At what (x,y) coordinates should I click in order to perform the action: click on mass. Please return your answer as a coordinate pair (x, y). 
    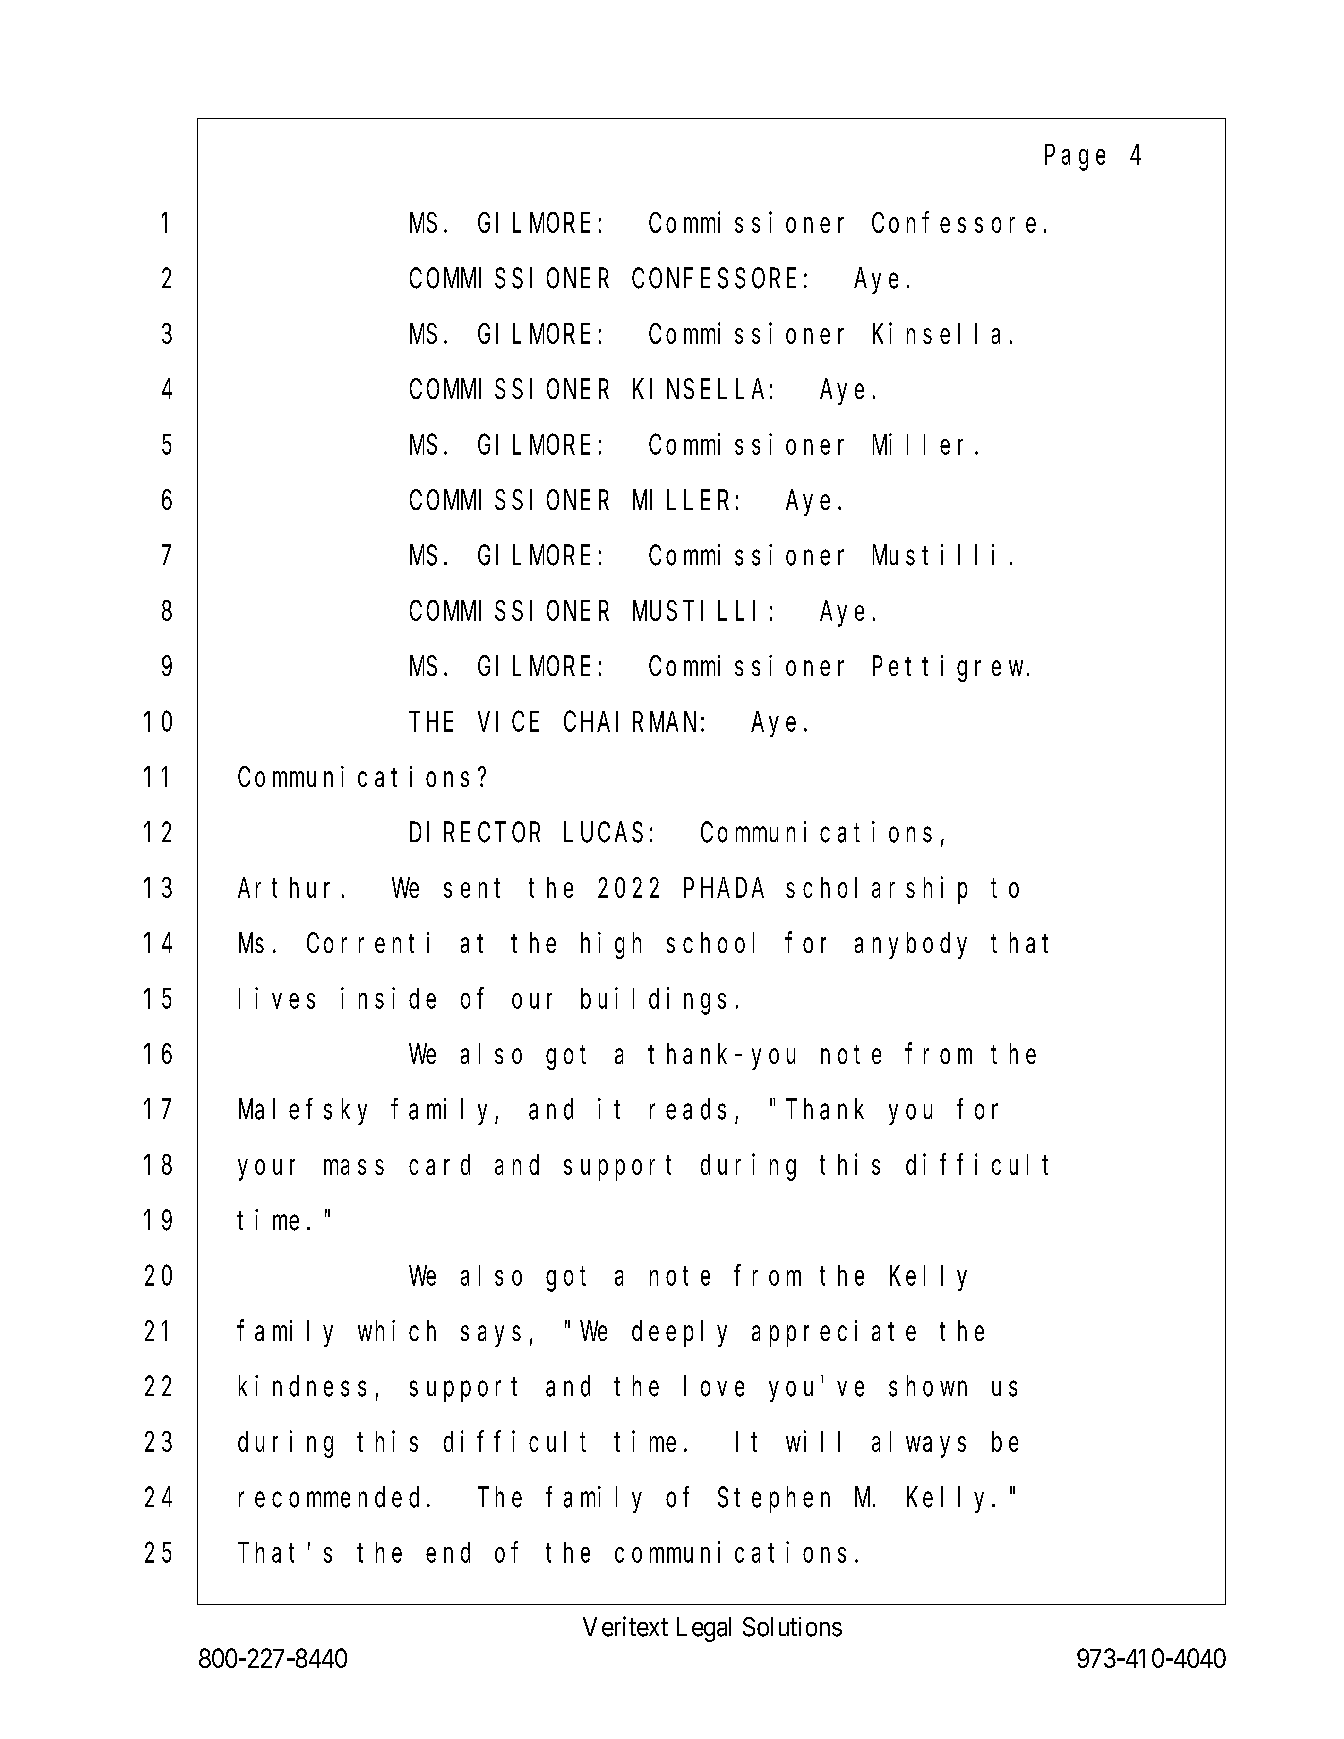
    Looking at the image, I should click on (354, 1167).
